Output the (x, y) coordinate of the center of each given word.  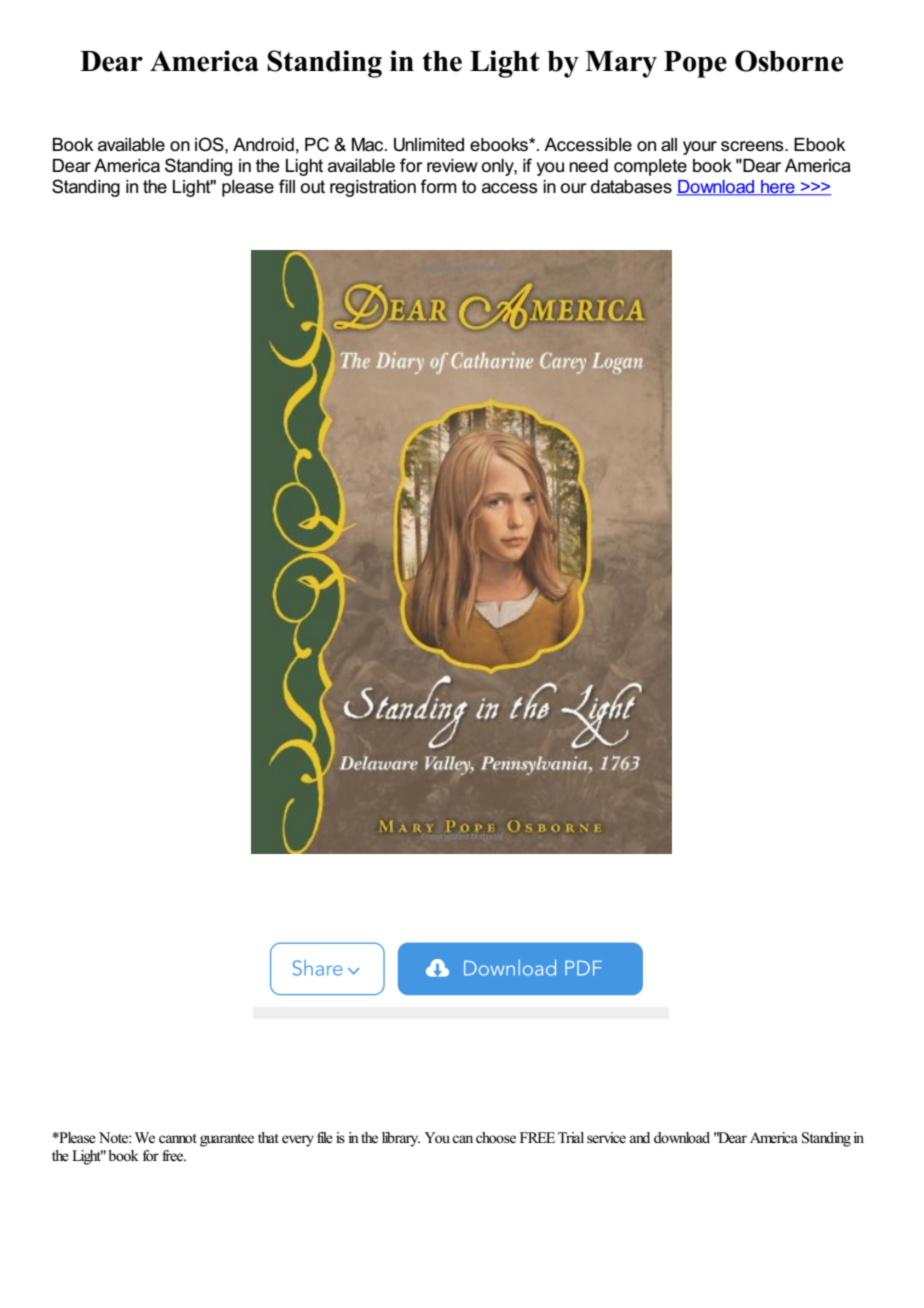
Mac (369, 145)
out (313, 187)
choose (496, 1138)
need (588, 166)
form (438, 186)
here (778, 188)
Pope (695, 64)
